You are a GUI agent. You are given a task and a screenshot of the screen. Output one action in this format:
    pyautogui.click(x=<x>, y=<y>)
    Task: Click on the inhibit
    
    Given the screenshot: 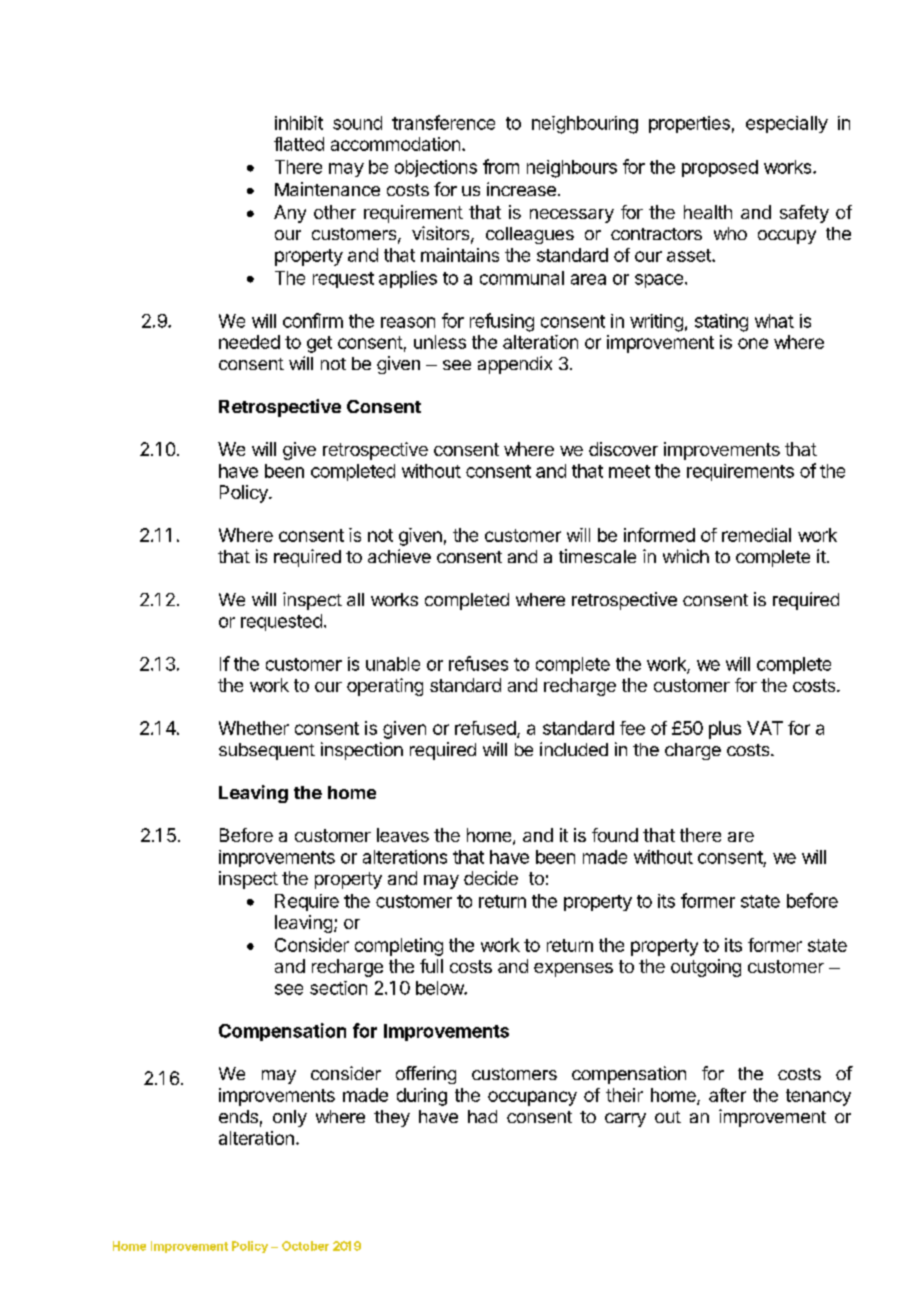 What is the action you would take?
    pyautogui.click(x=299, y=123)
